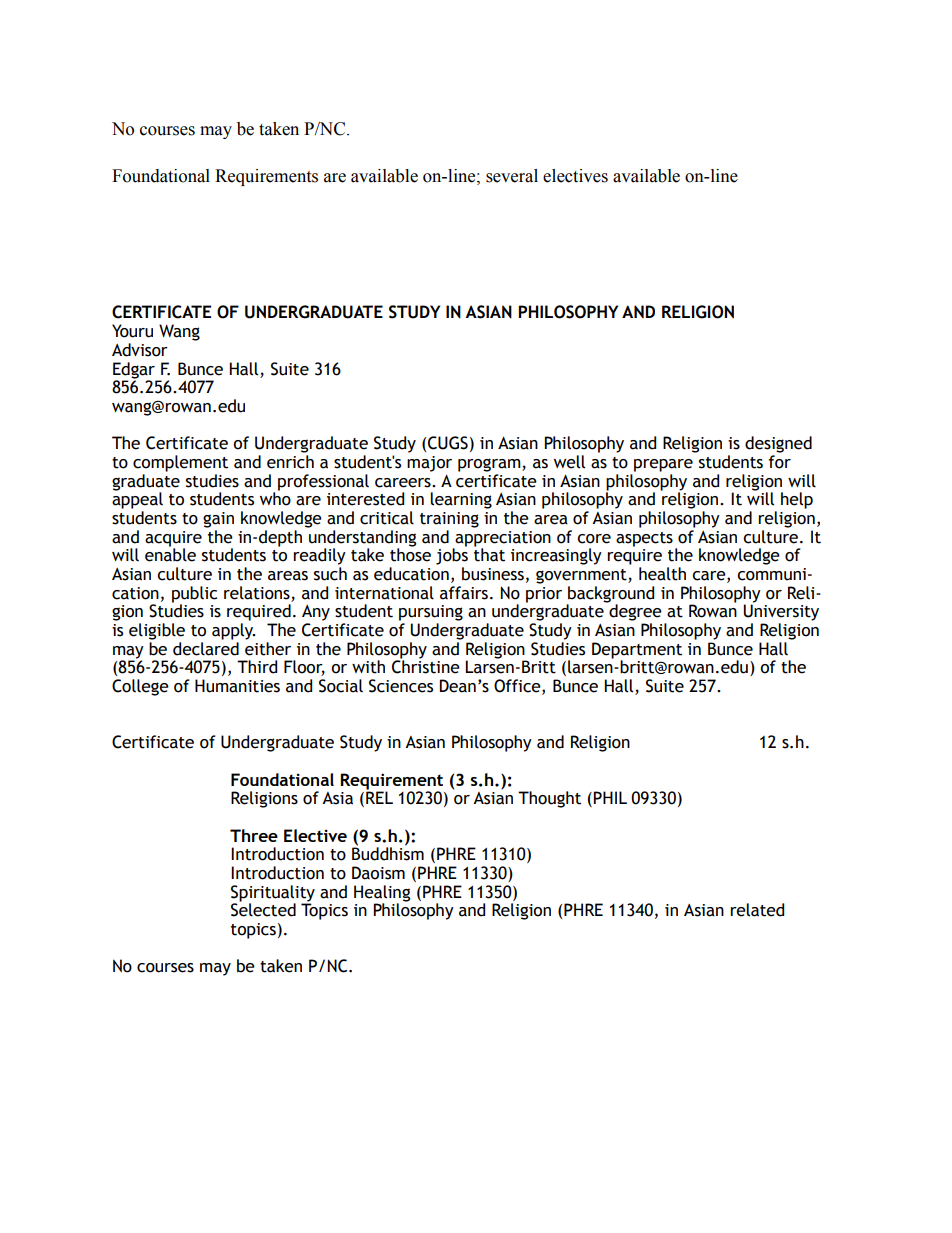 The width and height of the document is (952, 1233). What do you see at coordinates (206, 649) in the document?
I see `declared` at bounding box center [206, 649].
